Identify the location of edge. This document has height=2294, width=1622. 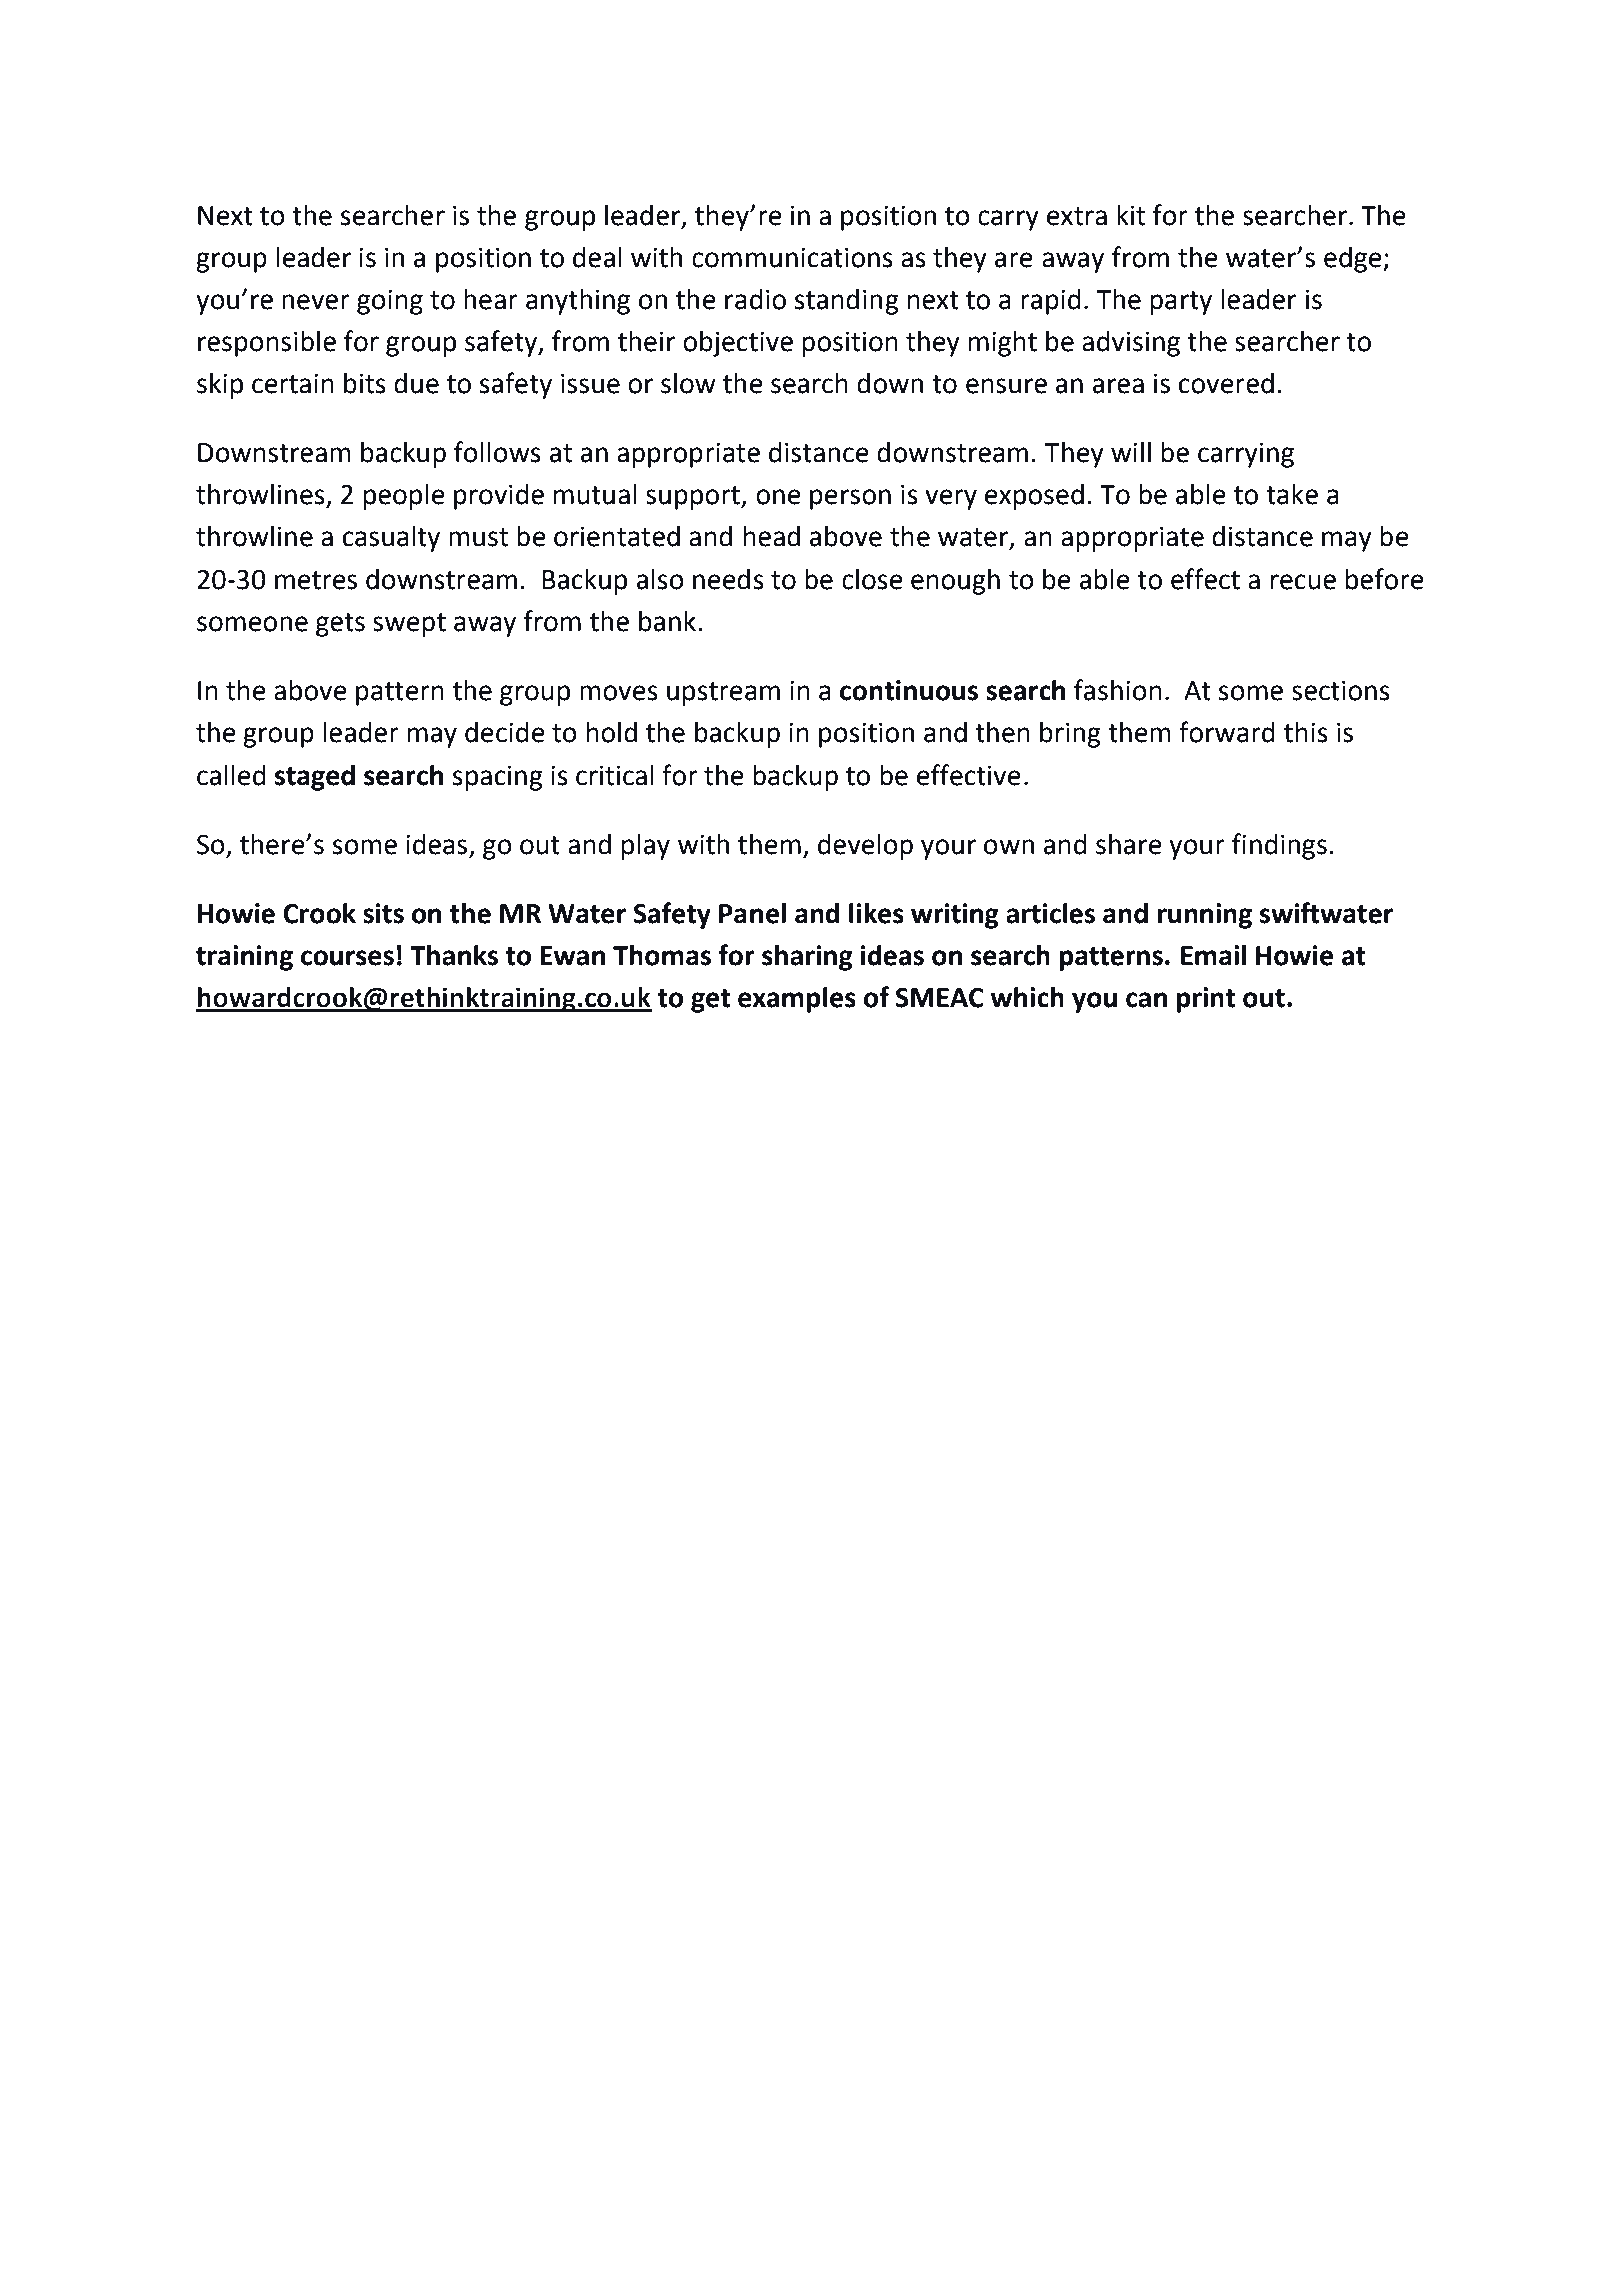
(1354, 260).
